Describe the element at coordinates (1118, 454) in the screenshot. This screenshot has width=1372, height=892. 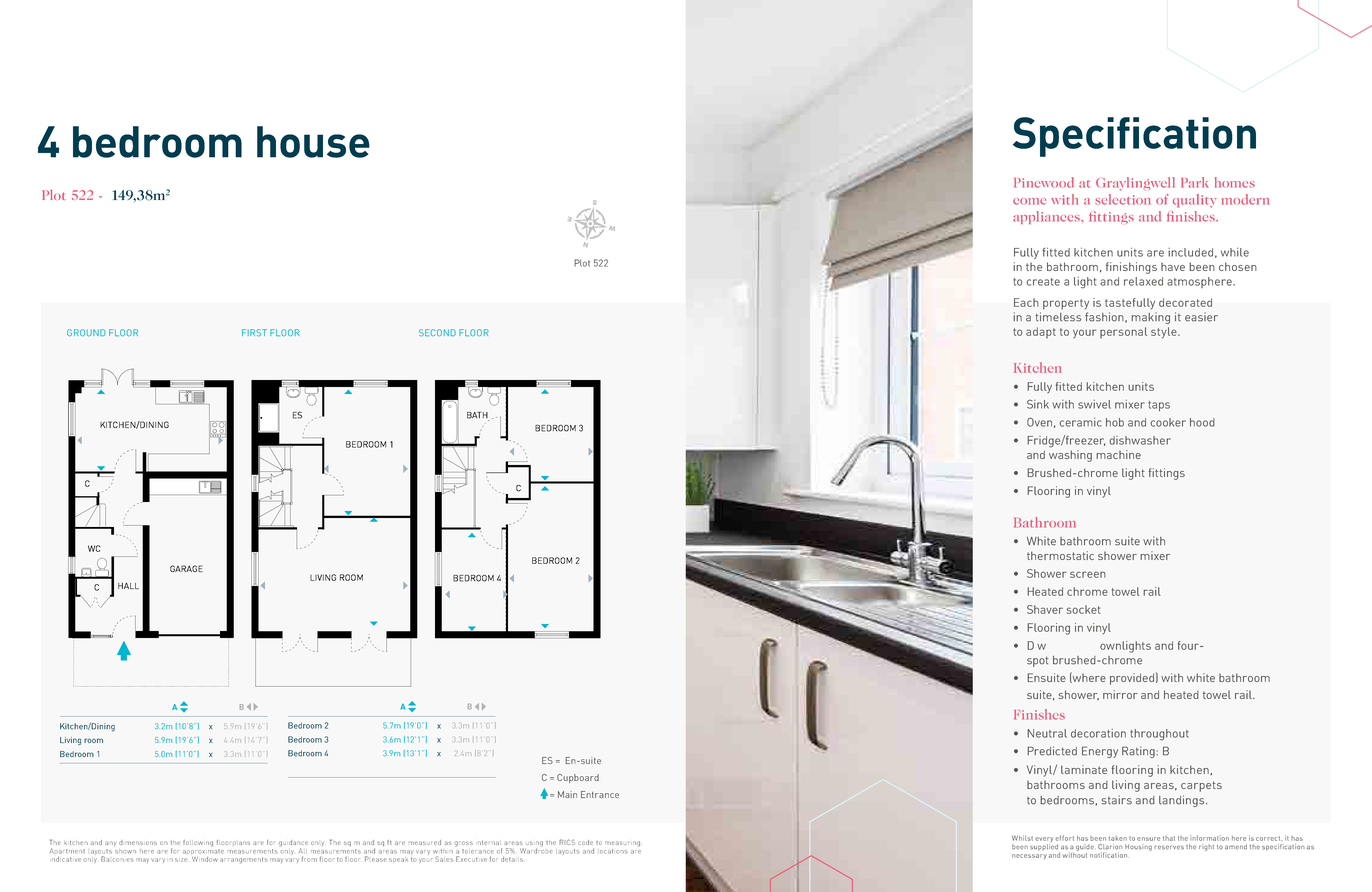
I see `machine` at that location.
